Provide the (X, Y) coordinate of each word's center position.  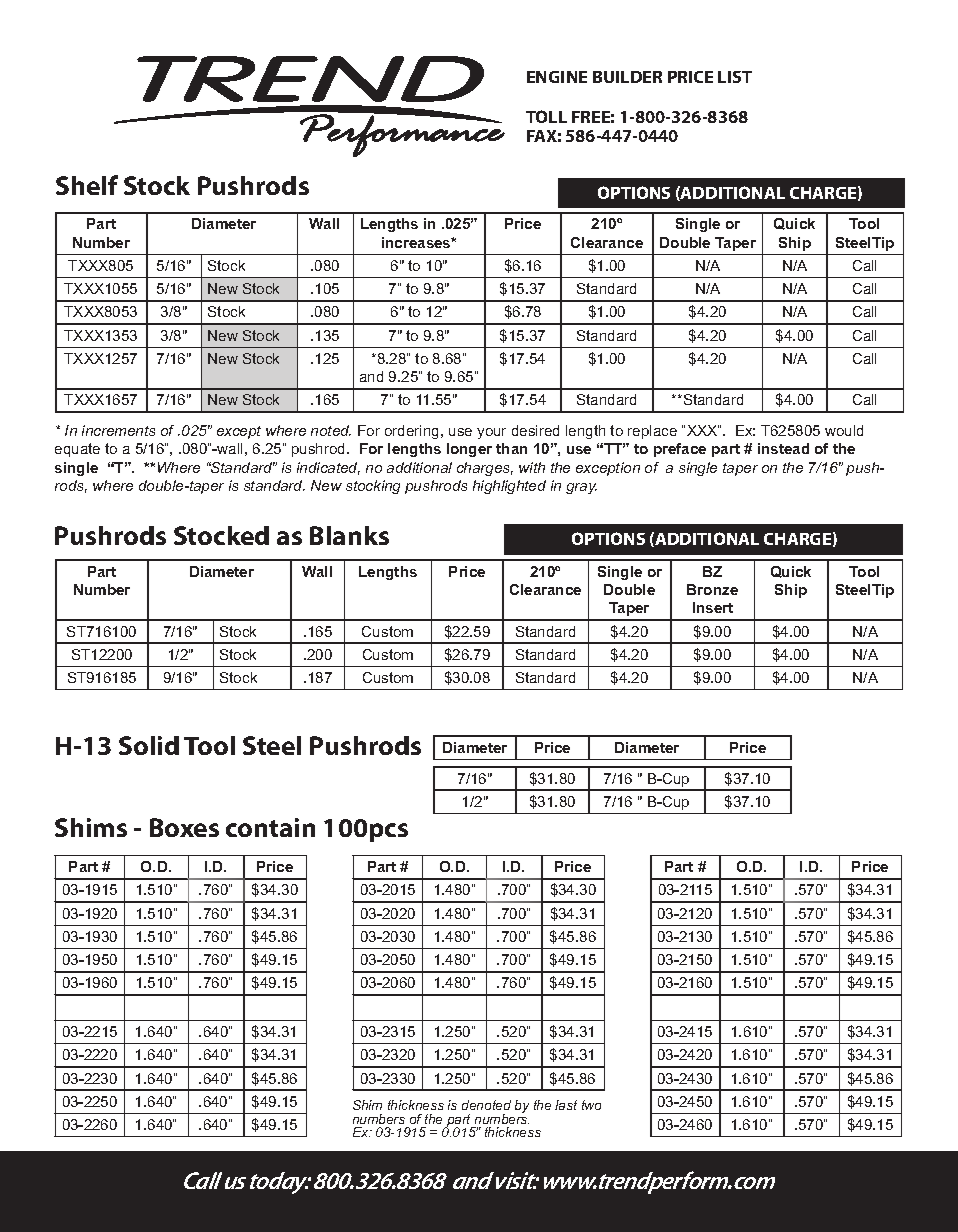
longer (469, 450)
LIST (735, 77)
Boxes (184, 827)
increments (118, 430)
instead (783, 448)
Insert (713, 607)
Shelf (87, 185)
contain (270, 827)
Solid (149, 745)
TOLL (546, 116)
